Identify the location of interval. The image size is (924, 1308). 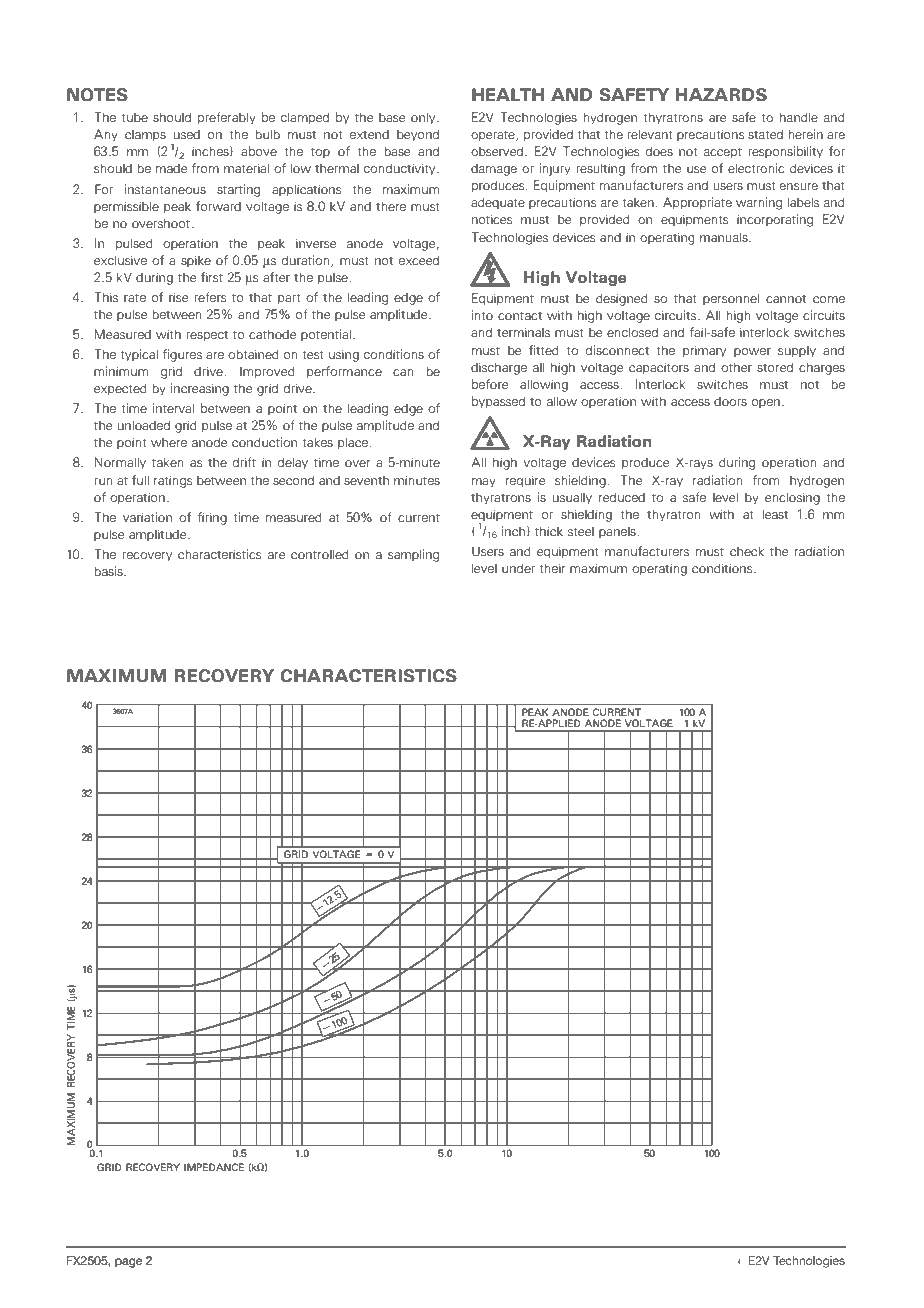
(173, 408).
